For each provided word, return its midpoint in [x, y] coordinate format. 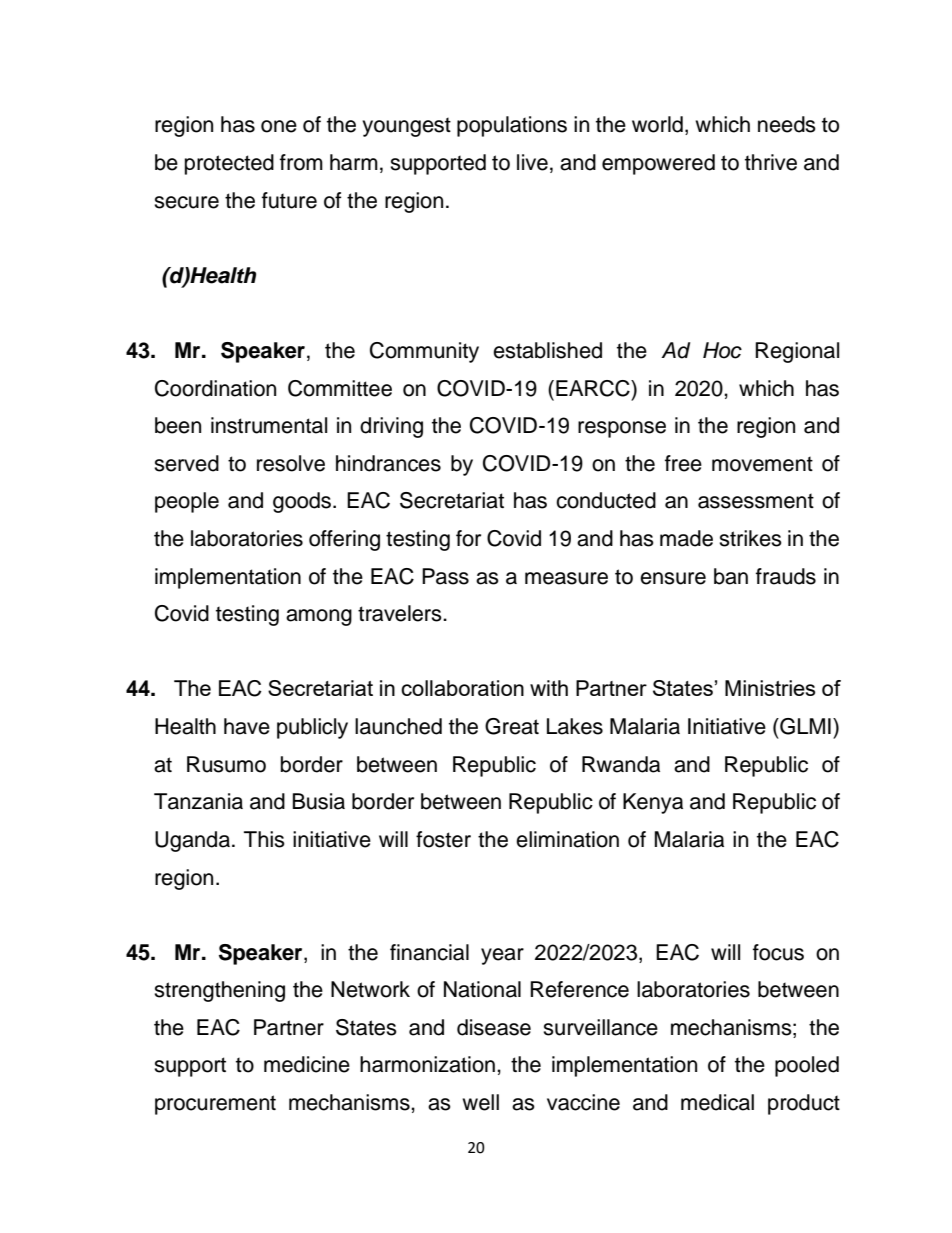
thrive [771, 162]
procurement [215, 1105]
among [319, 617]
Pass [445, 576]
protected [229, 164]
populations [512, 126]
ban [731, 576]
